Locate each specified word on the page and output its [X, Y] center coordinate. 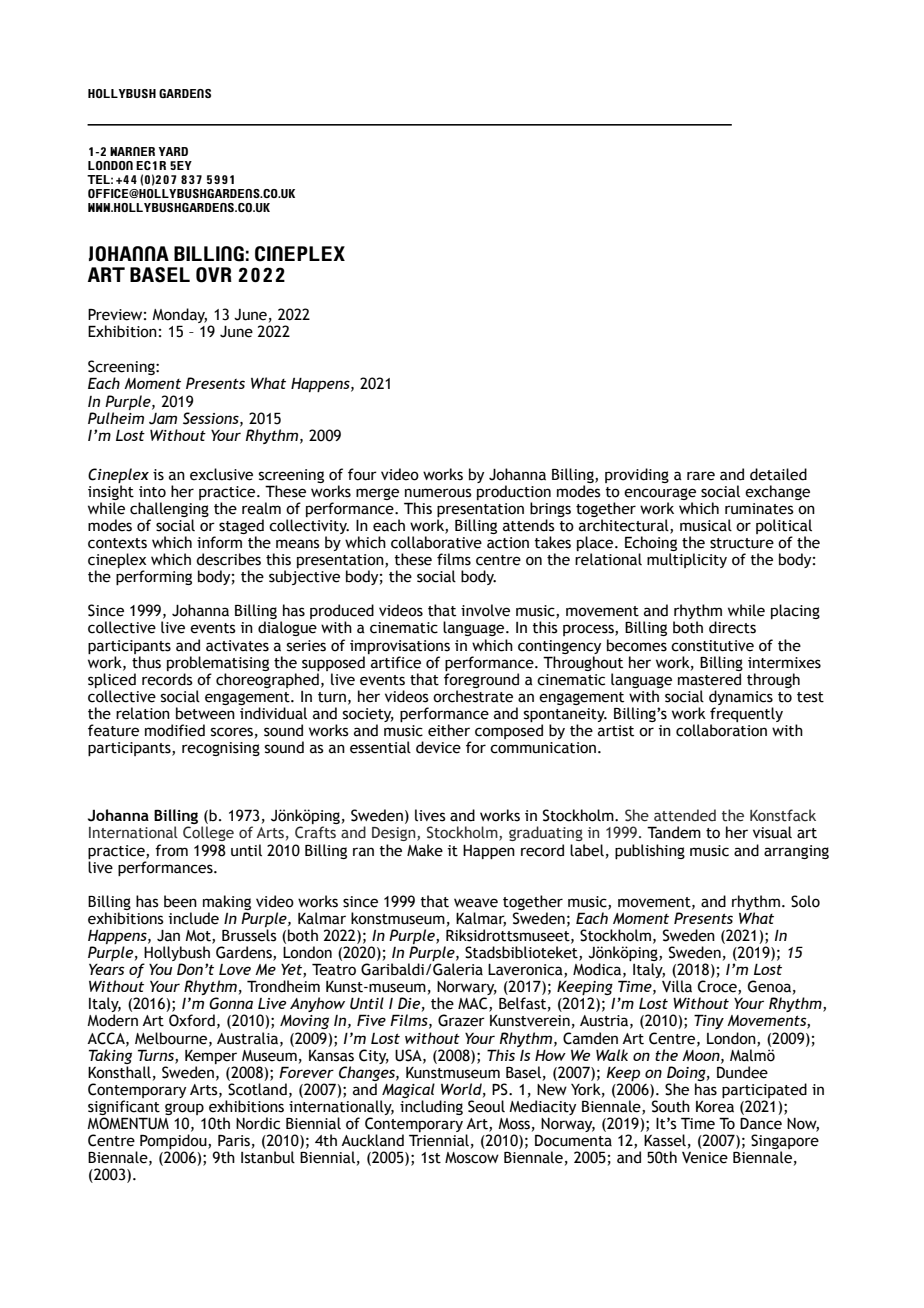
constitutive [712, 646]
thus [146, 662]
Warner [132, 151]
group [184, 1110]
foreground [481, 680]
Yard [173, 151]
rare [701, 476]
